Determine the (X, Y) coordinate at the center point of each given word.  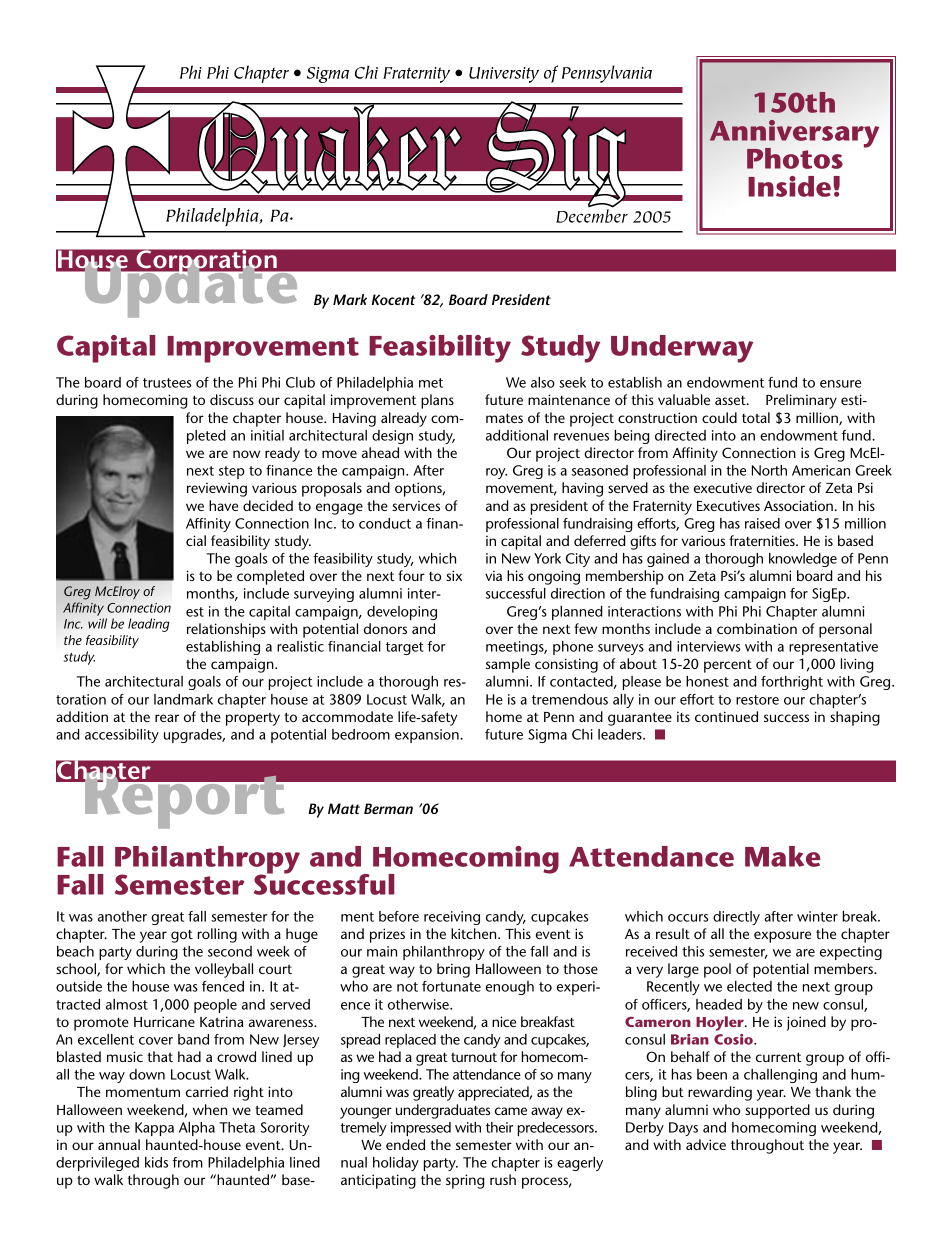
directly (736, 918)
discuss (232, 399)
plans (437, 401)
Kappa (154, 1129)
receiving (452, 918)
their (500, 1127)
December (592, 215)
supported (777, 1111)
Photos (795, 158)
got (182, 936)
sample (508, 665)
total (756, 417)
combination (757, 628)
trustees (167, 383)
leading (149, 625)
